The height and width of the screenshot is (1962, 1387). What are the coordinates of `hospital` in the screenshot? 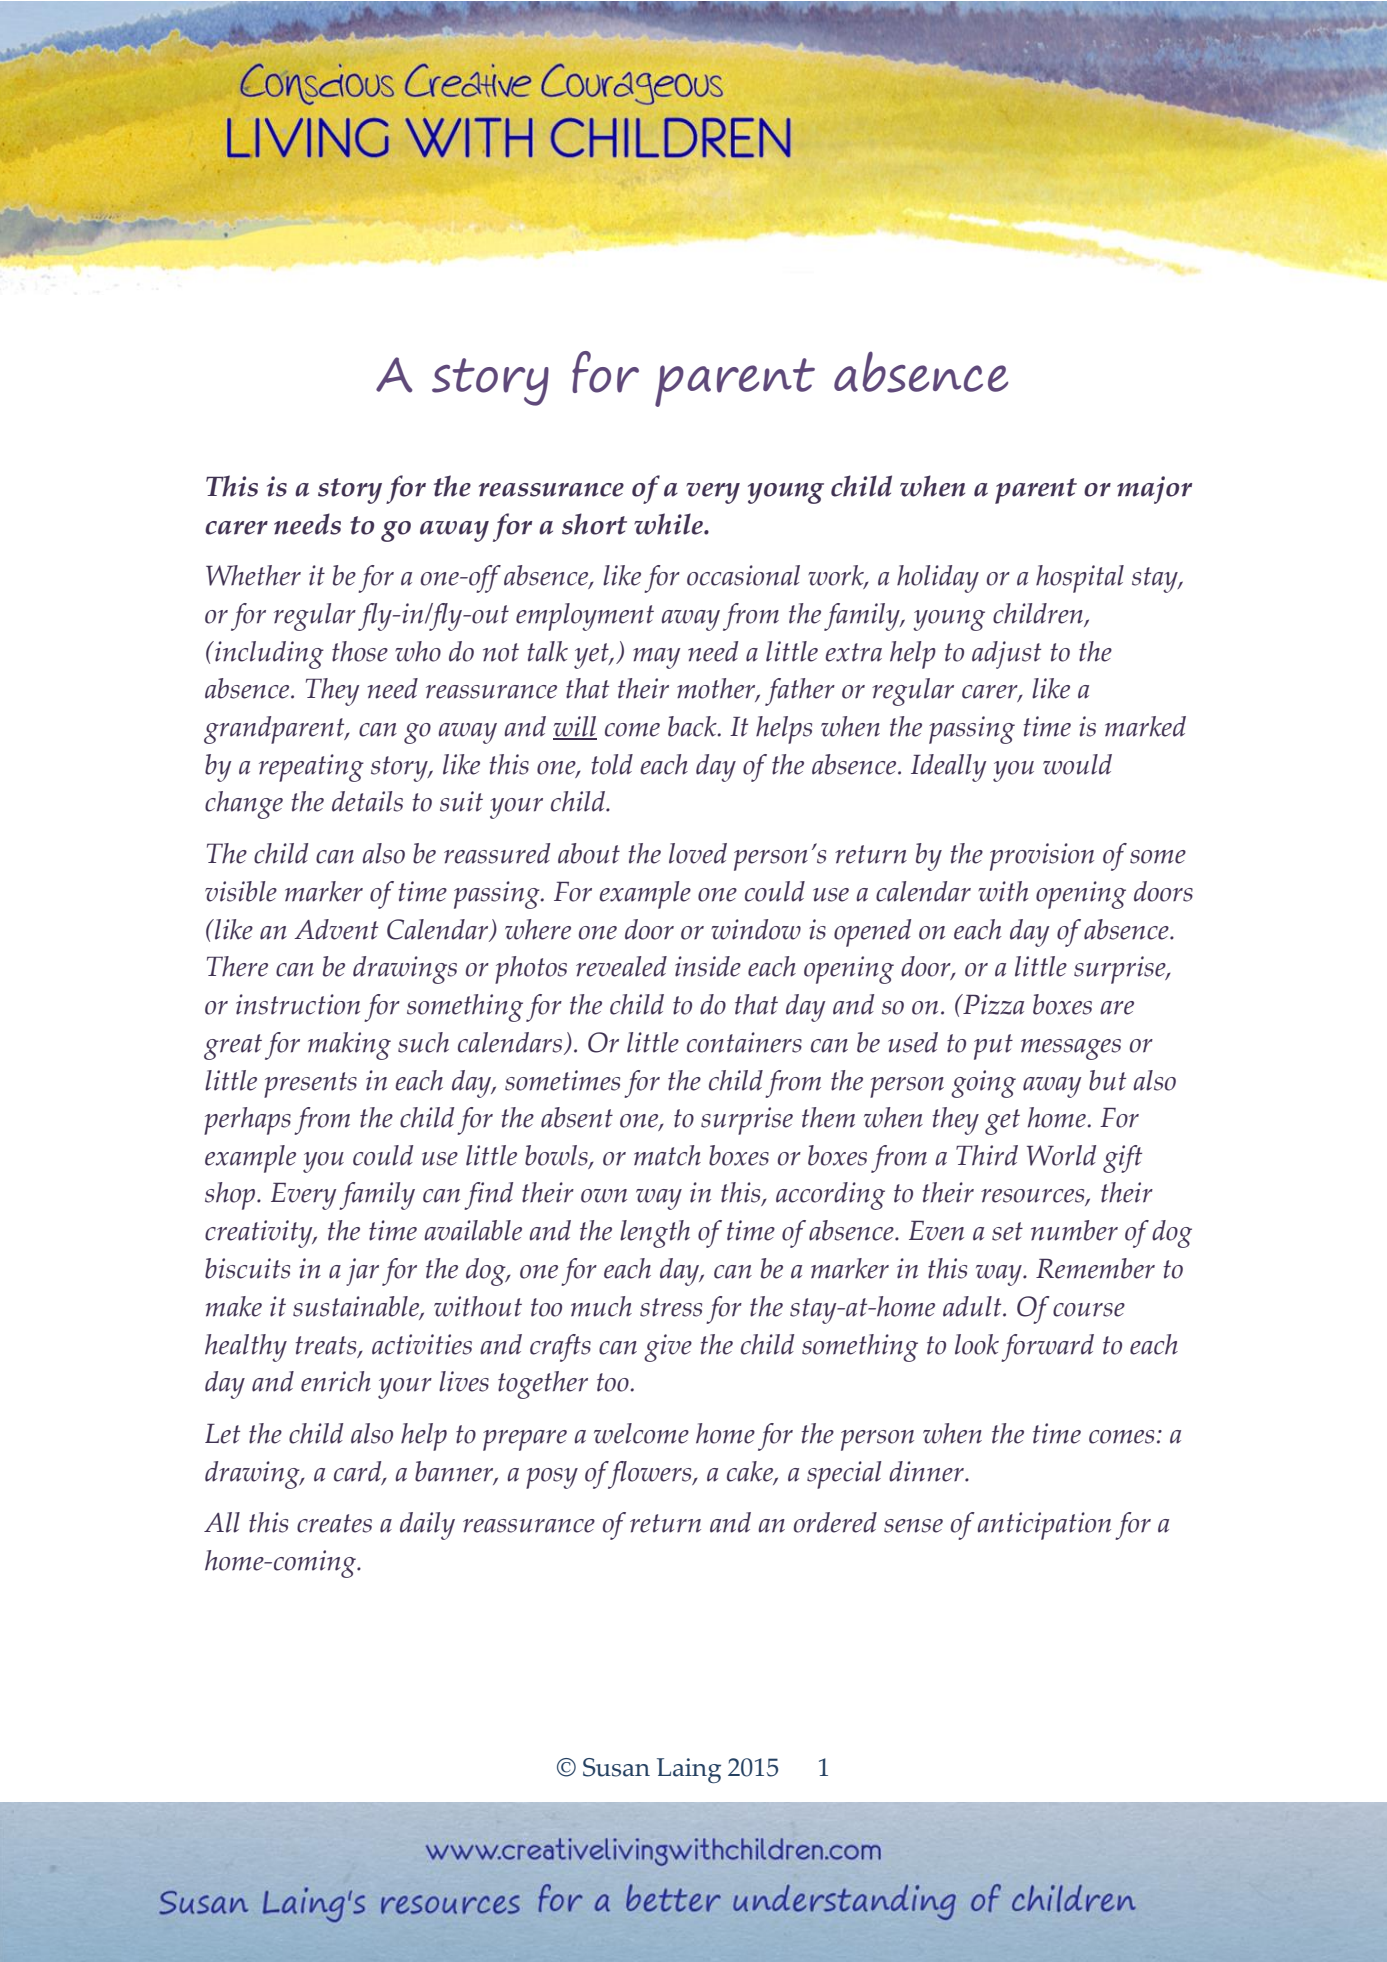 It's located at (1080, 579).
